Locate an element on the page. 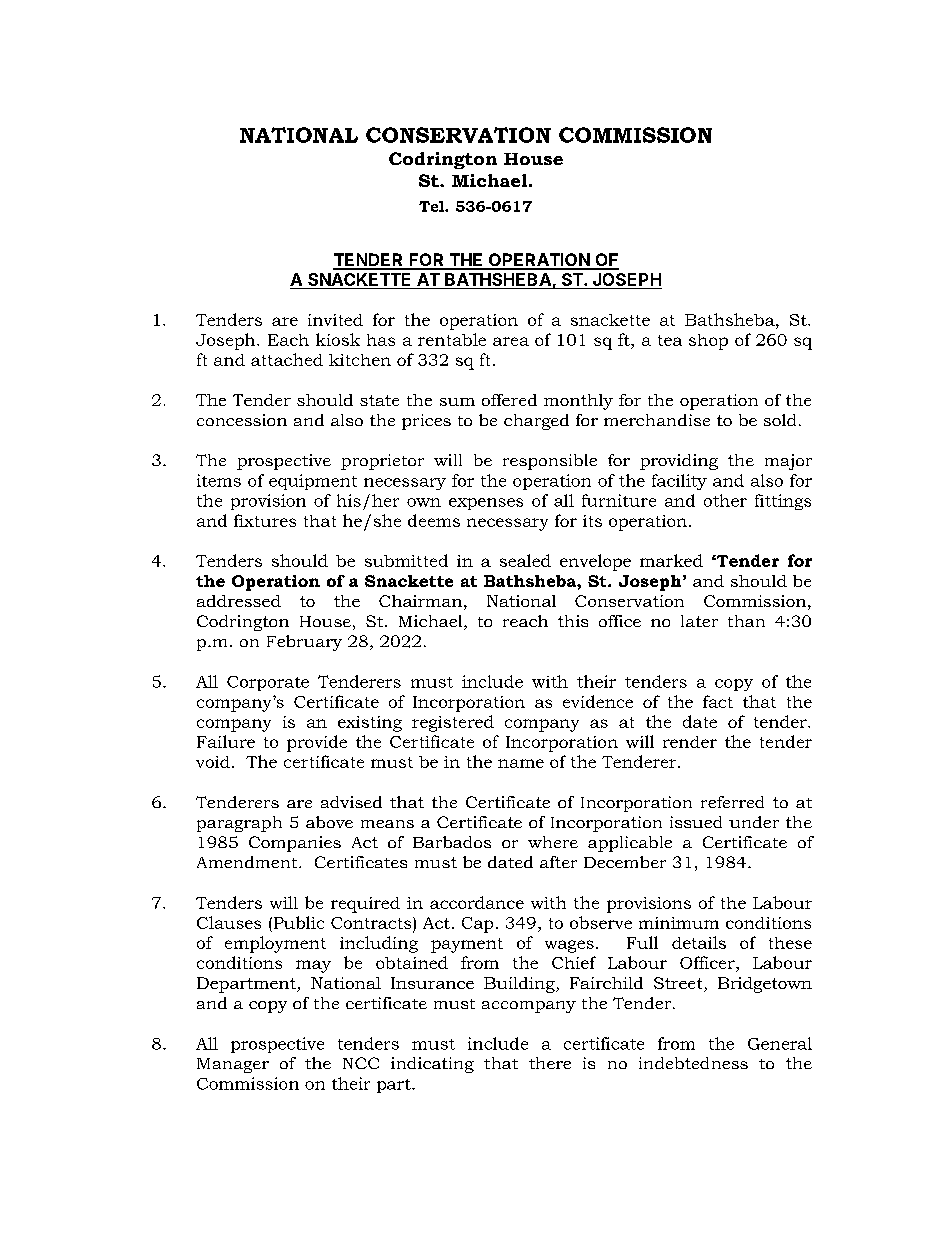  fixtures is located at coordinates (265, 520).
